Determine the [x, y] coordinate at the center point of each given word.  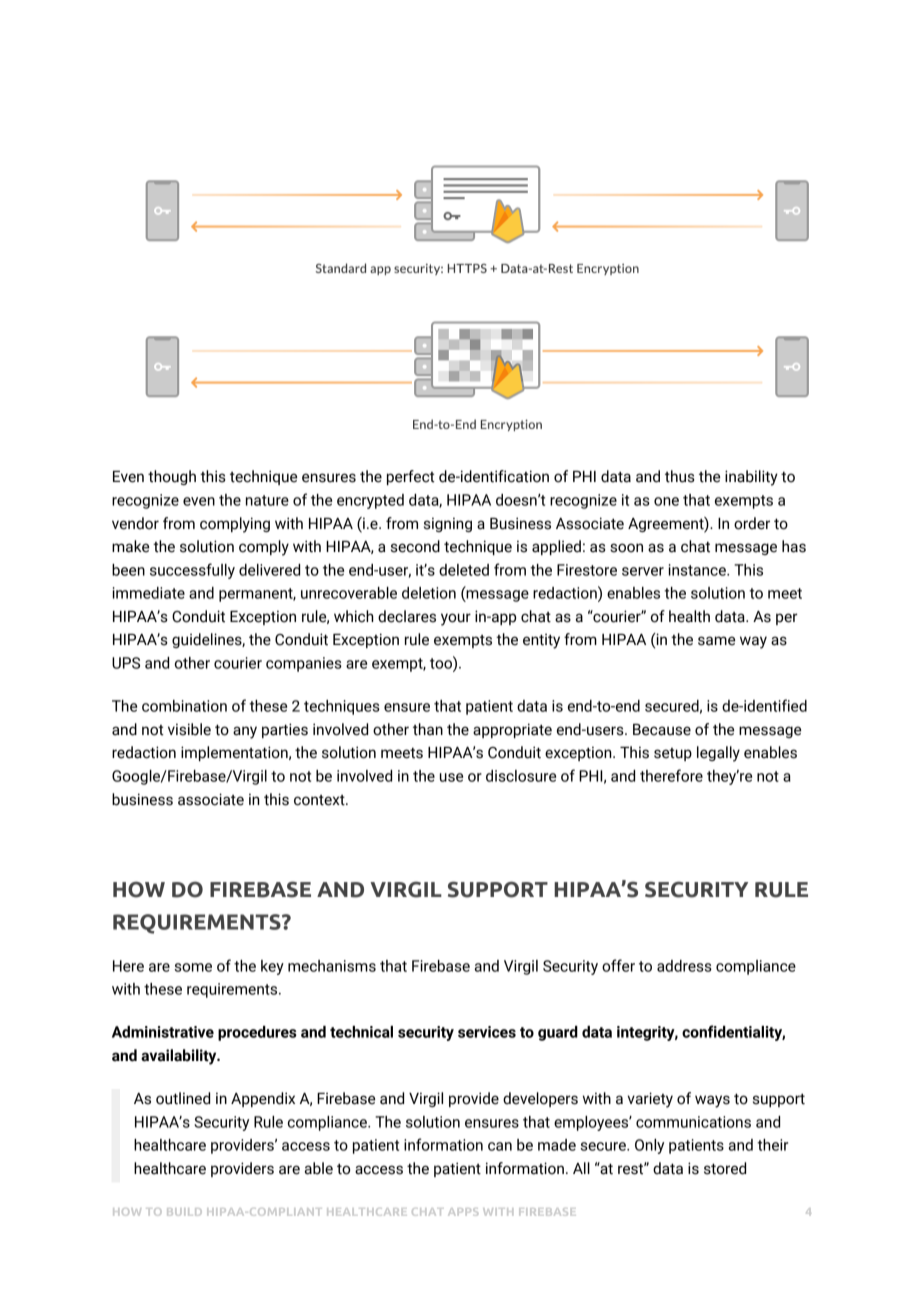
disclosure [521, 776]
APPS [463, 1212]
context [320, 800]
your [456, 619]
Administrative [163, 1032]
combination [184, 706]
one [666, 501]
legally [718, 754]
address [684, 966]
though [172, 477]
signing [448, 524]
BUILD [184, 1212]
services [487, 1032]
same [716, 641]
